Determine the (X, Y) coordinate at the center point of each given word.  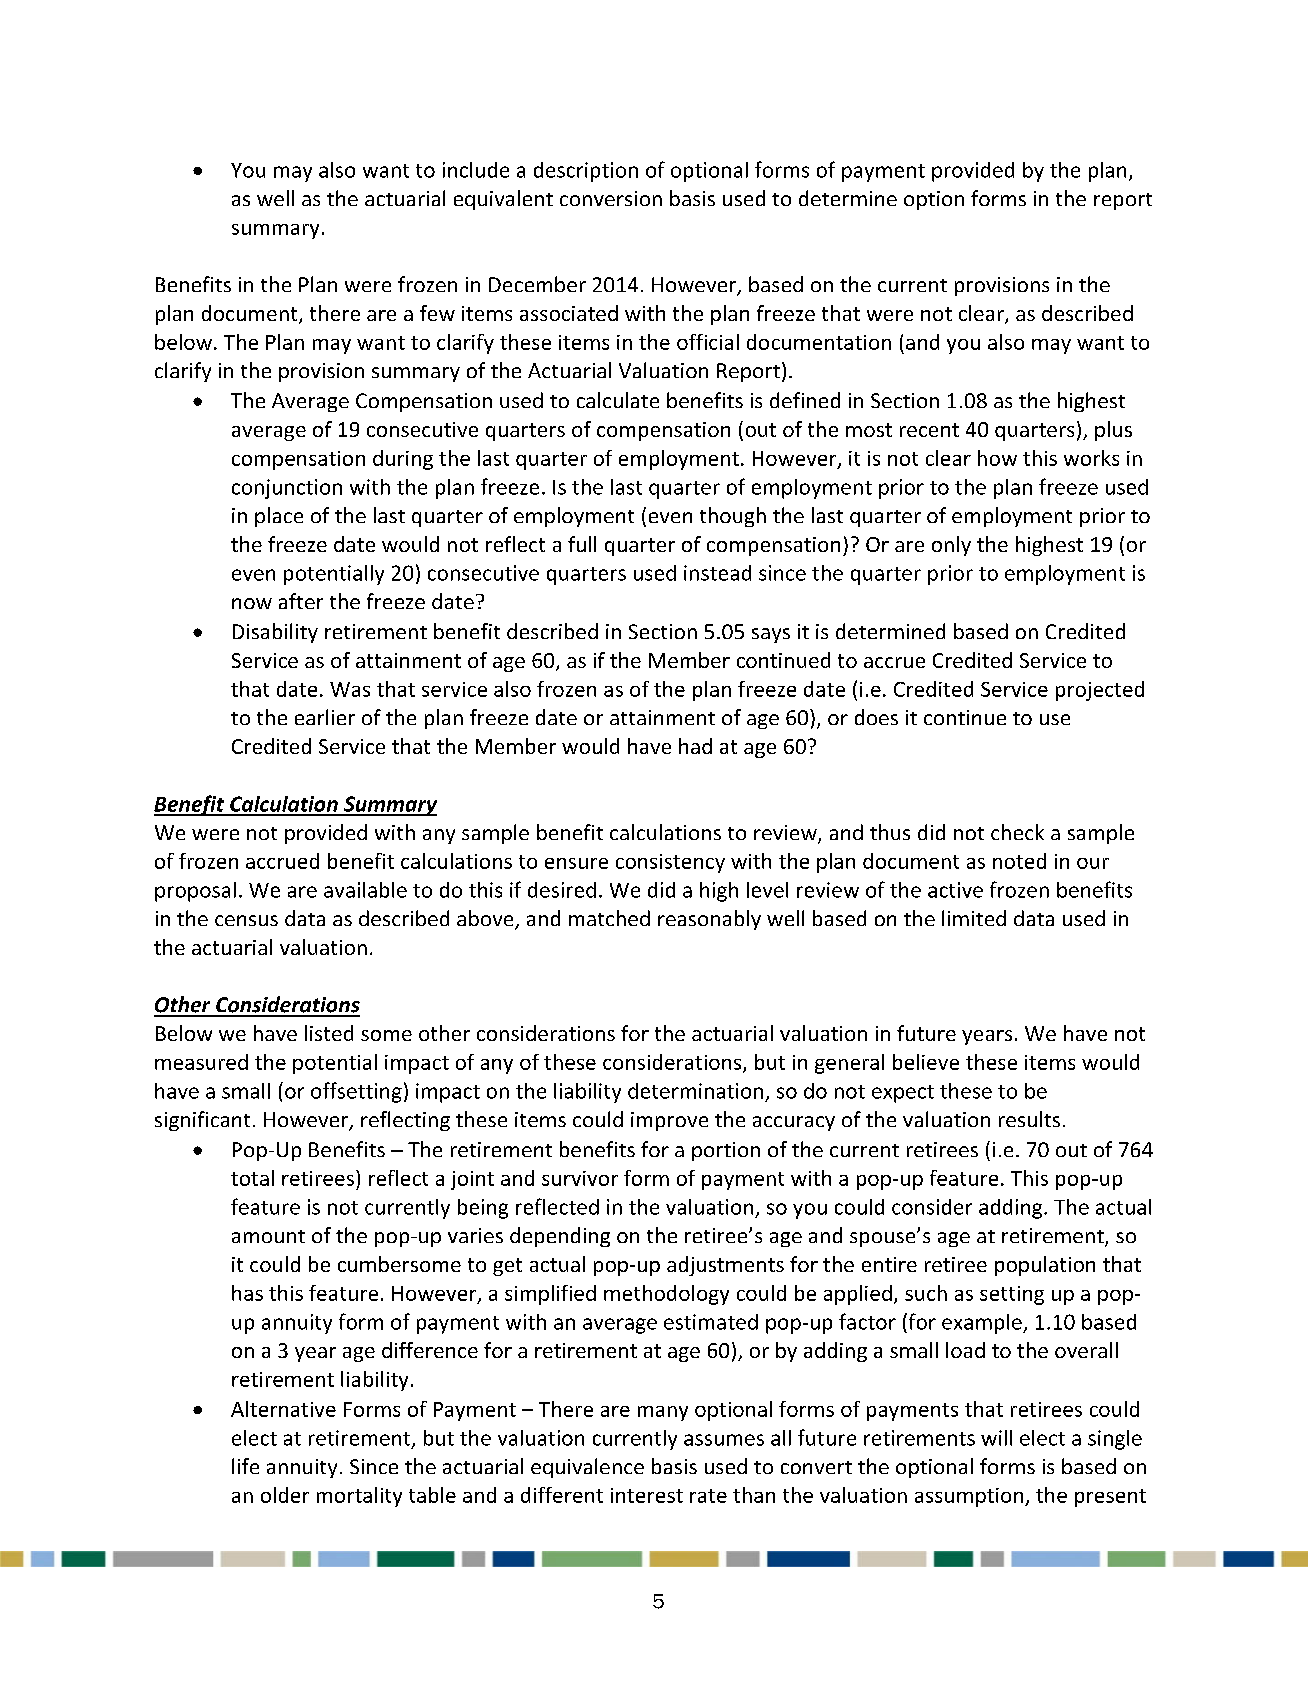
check (1017, 832)
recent (929, 430)
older (285, 1495)
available (365, 890)
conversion (611, 198)
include (476, 170)
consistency (670, 863)
